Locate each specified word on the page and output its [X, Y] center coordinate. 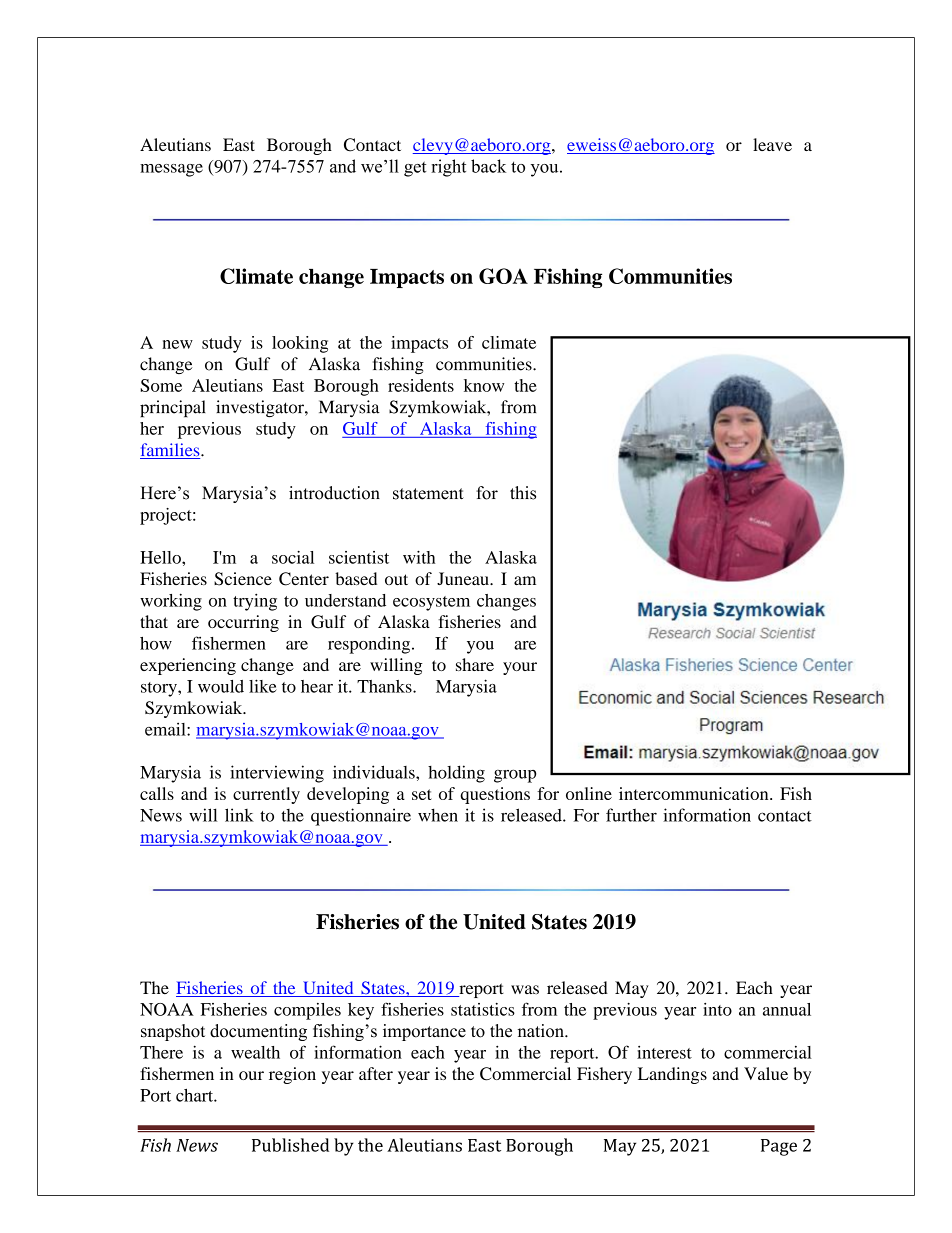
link [239, 815]
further [631, 815]
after [376, 1073]
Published [290, 1145]
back [488, 166]
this [523, 493]
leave [772, 144]
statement [428, 494]
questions [495, 795]
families [171, 451]
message [171, 170]
